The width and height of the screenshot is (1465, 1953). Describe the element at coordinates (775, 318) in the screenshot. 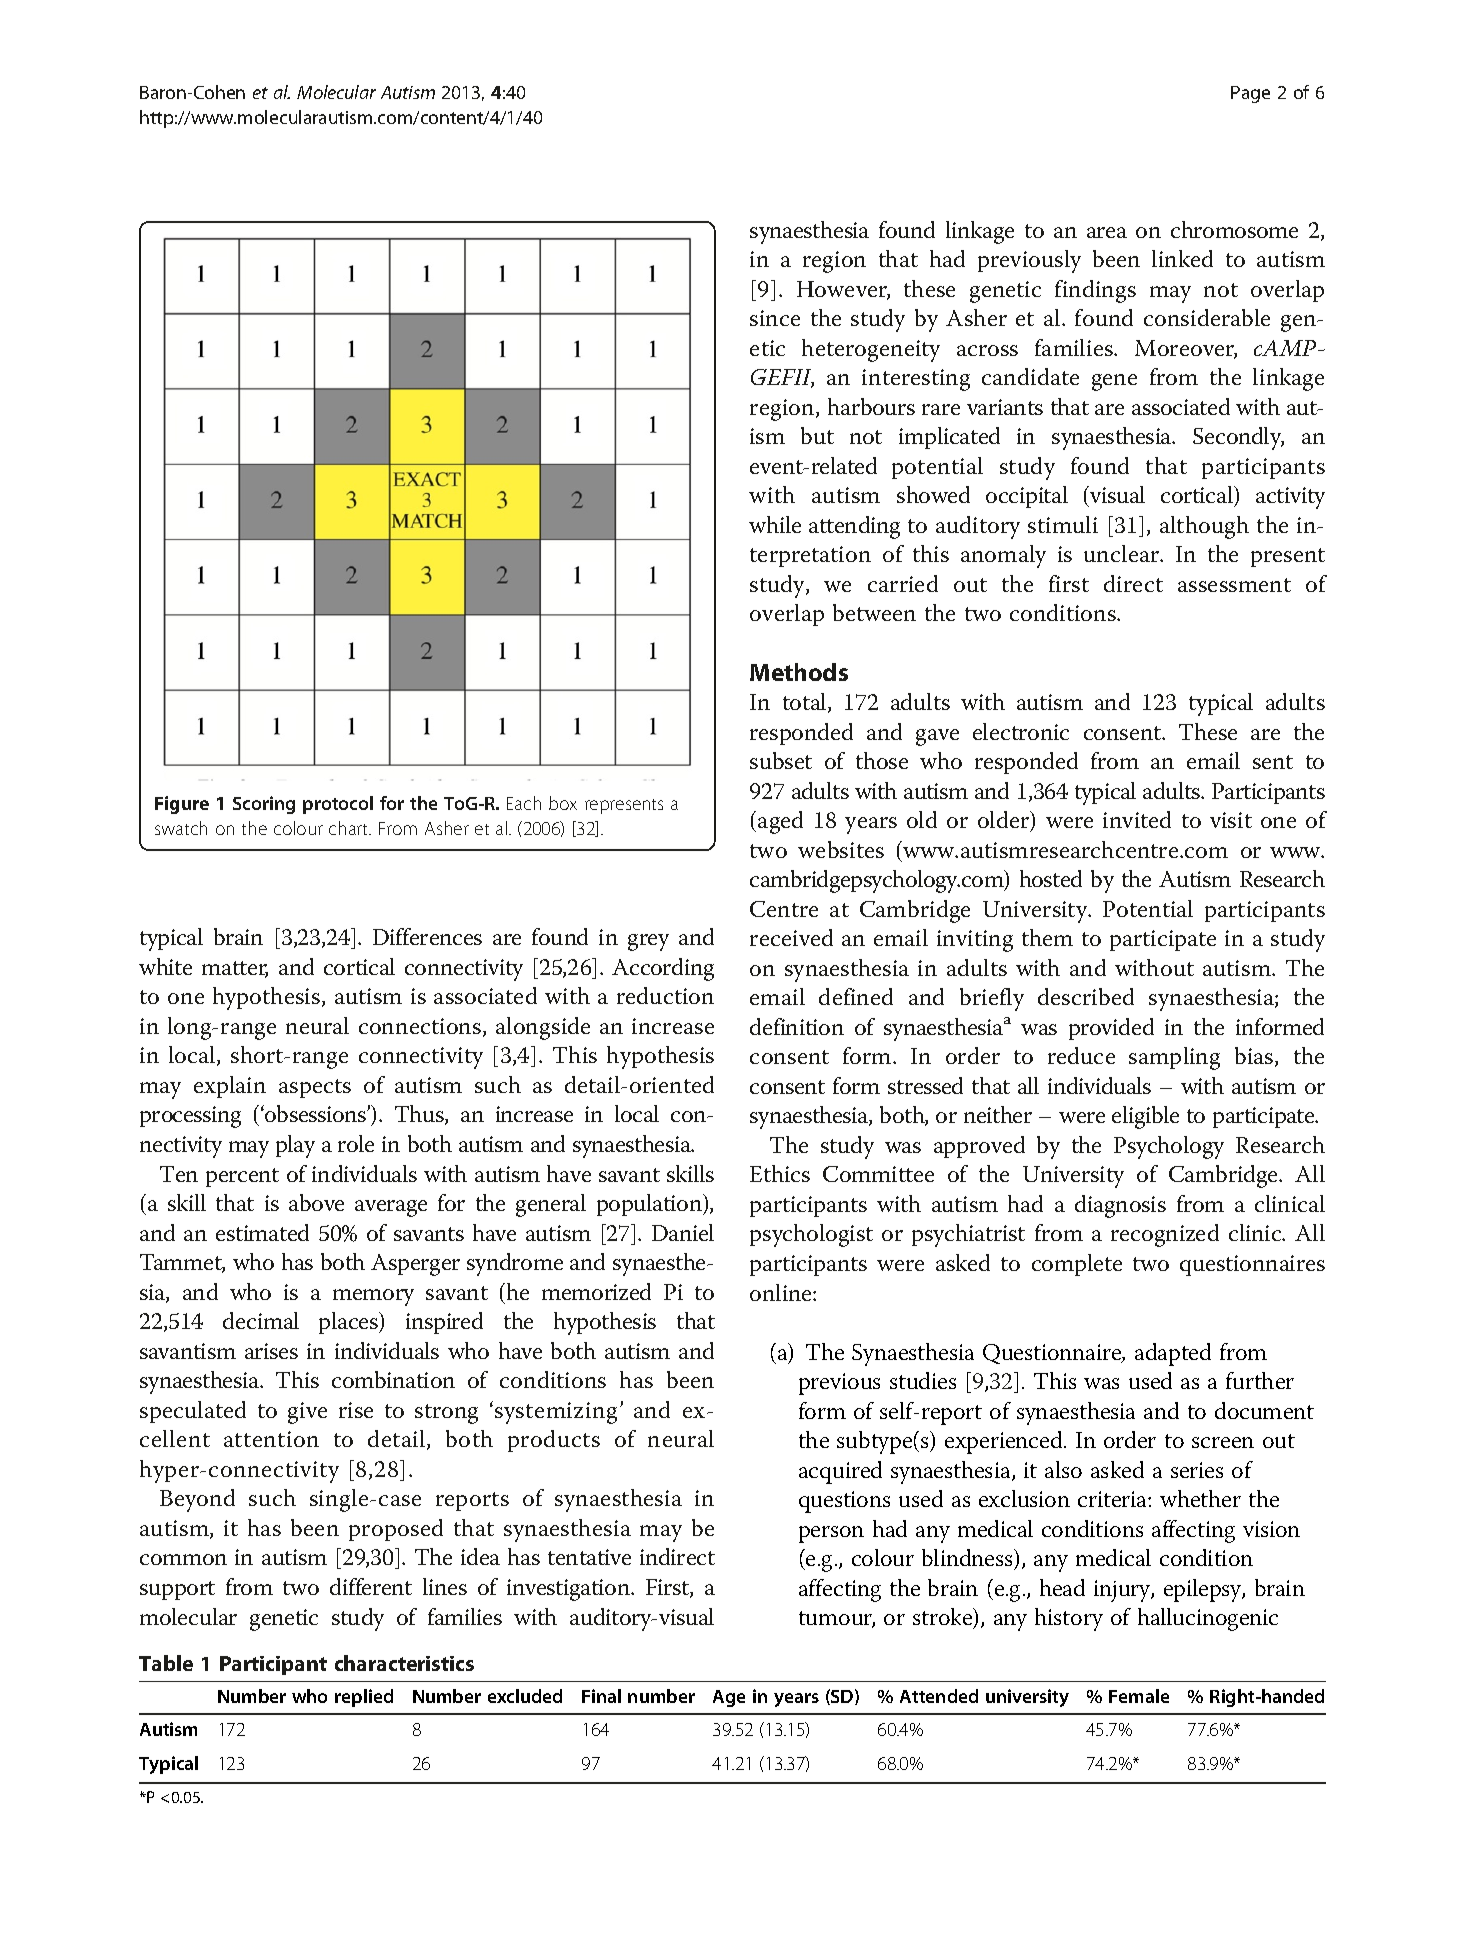

I see `since` at that location.
